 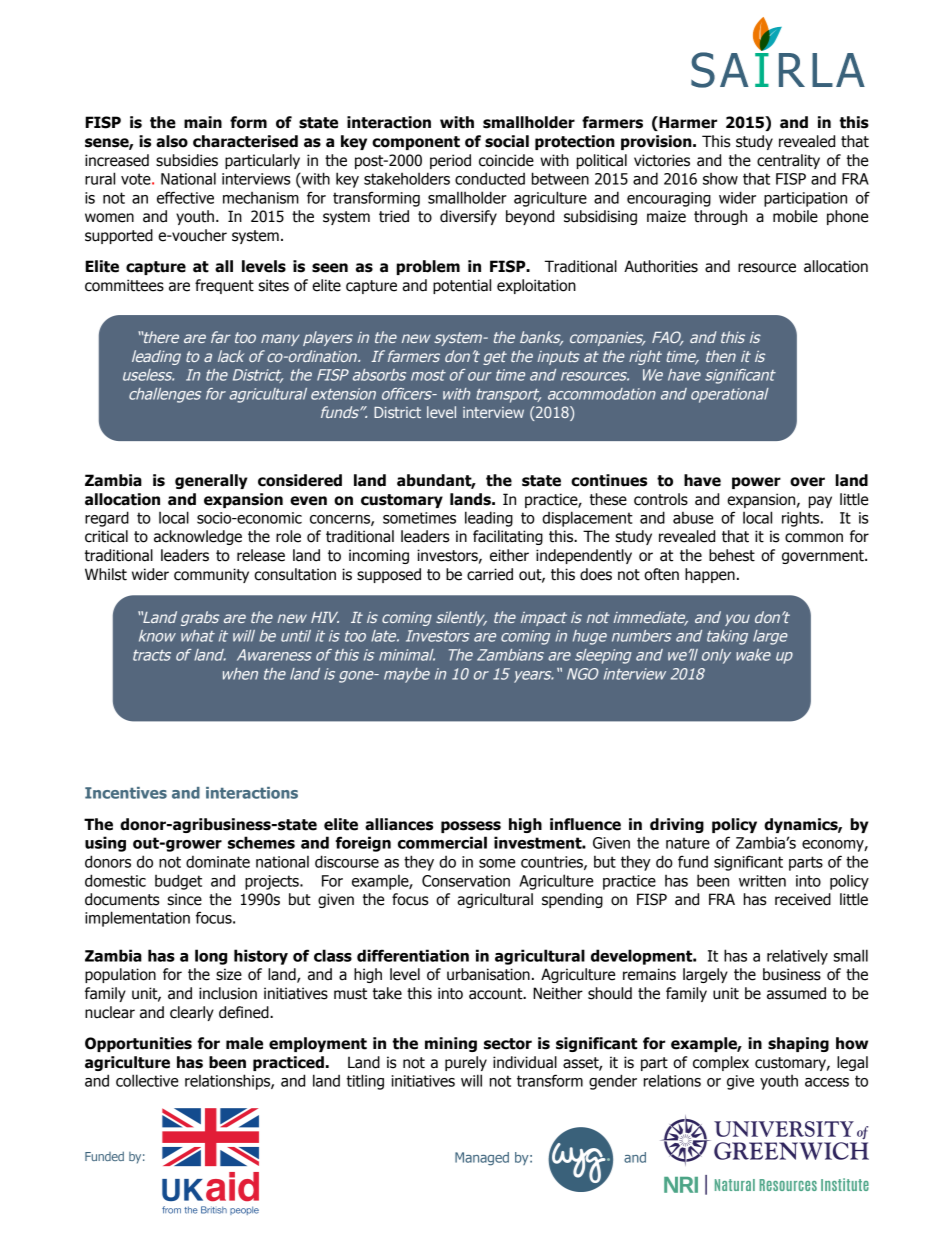 I want to click on period, so click(x=450, y=161).
